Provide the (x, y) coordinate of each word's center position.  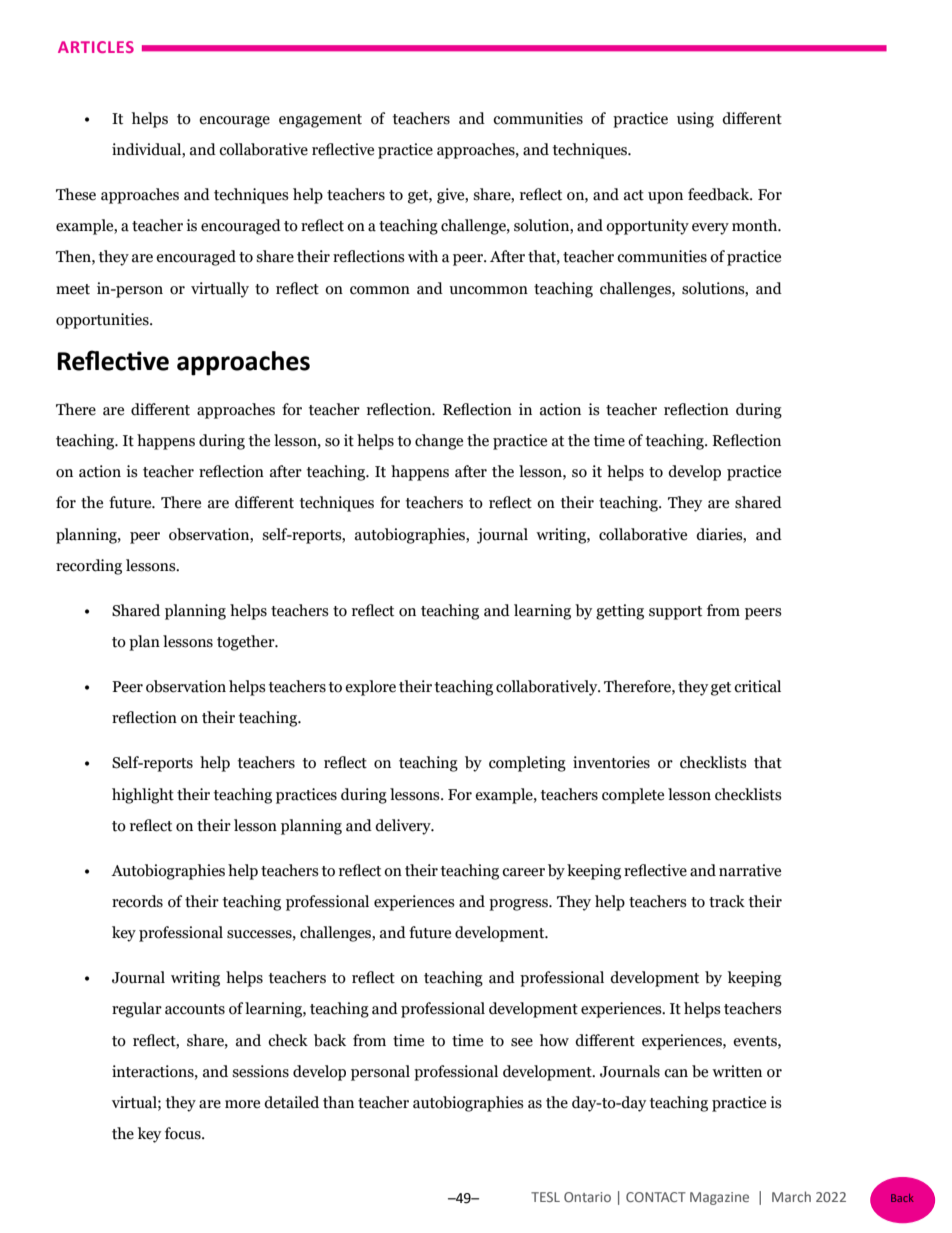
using (695, 120)
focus (184, 1133)
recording (89, 567)
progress (519, 905)
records (137, 901)
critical (757, 686)
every (710, 229)
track (727, 901)
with (423, 256)
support (675, 613)
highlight (143, 796)
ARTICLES (96, 47)
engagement (320, 121)
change (439, 442)
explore (370, 688)
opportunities (103, 321)
